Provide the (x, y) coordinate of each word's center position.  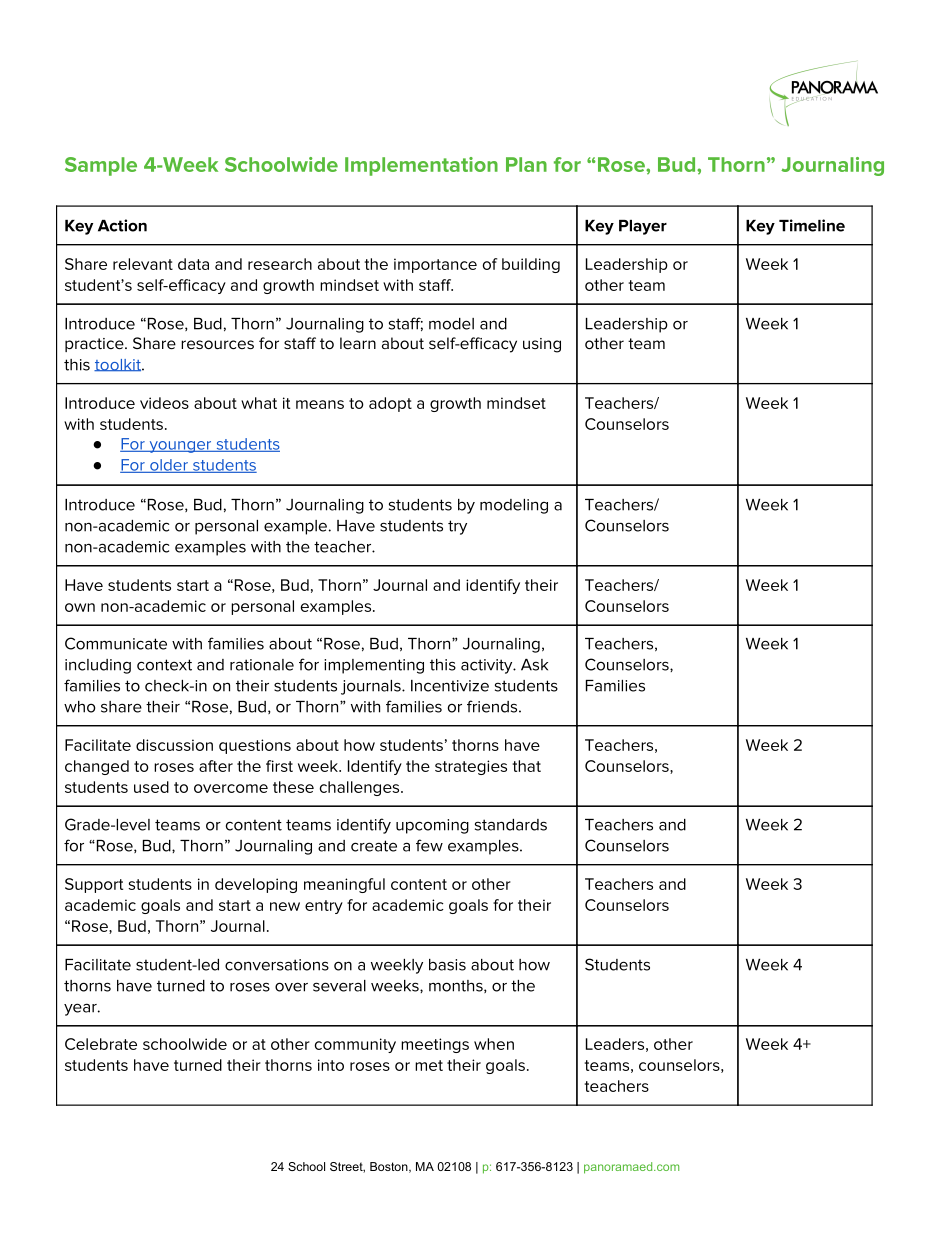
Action (122, 225)
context (164, 665)
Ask (534, 665)
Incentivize (450, 686)
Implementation (421, 166)
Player (643, 227)
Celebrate (101, 1044)
